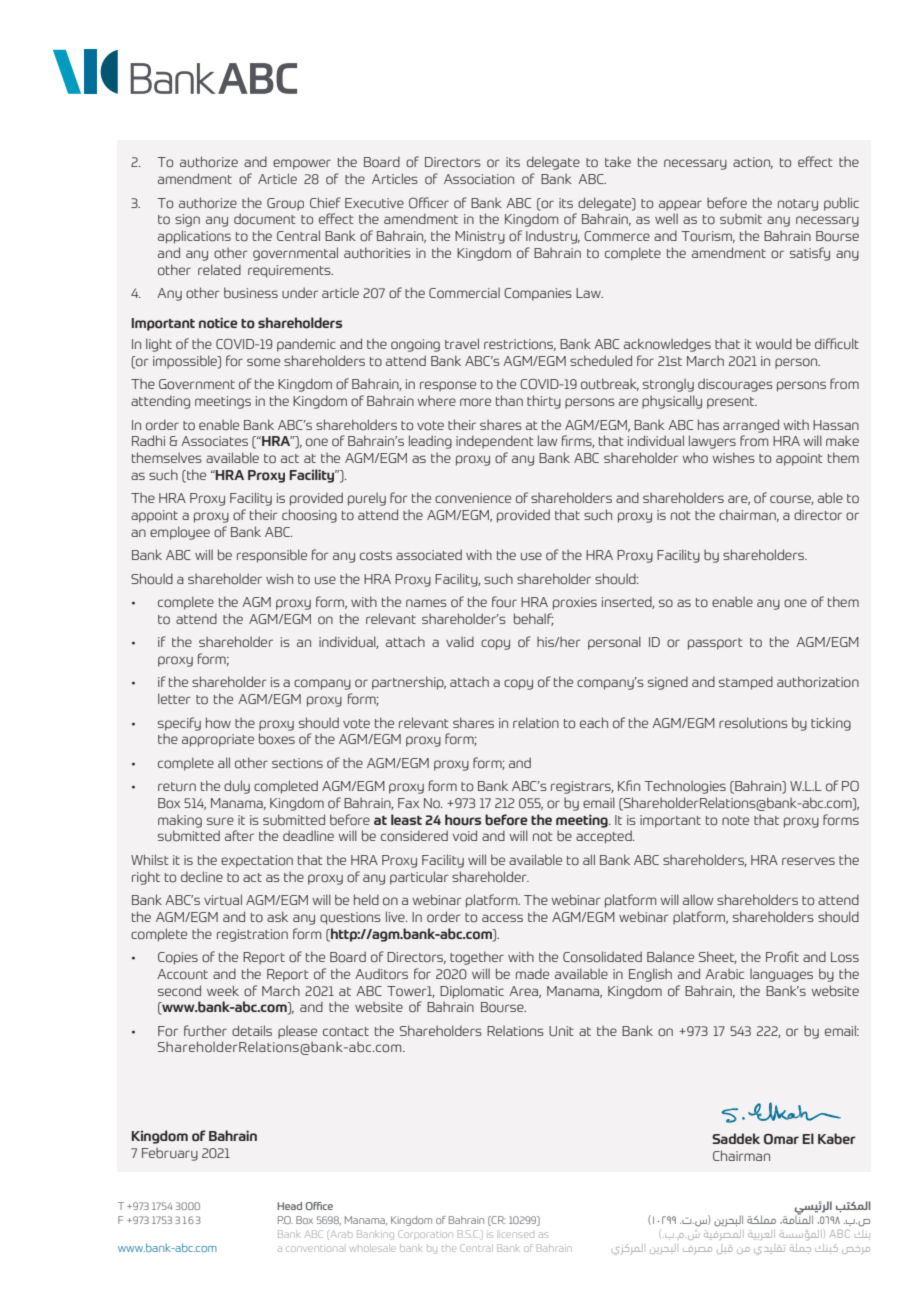 The height and width of the page is (1308, 924). I want to click on Corporation, so click(425, 1234).
